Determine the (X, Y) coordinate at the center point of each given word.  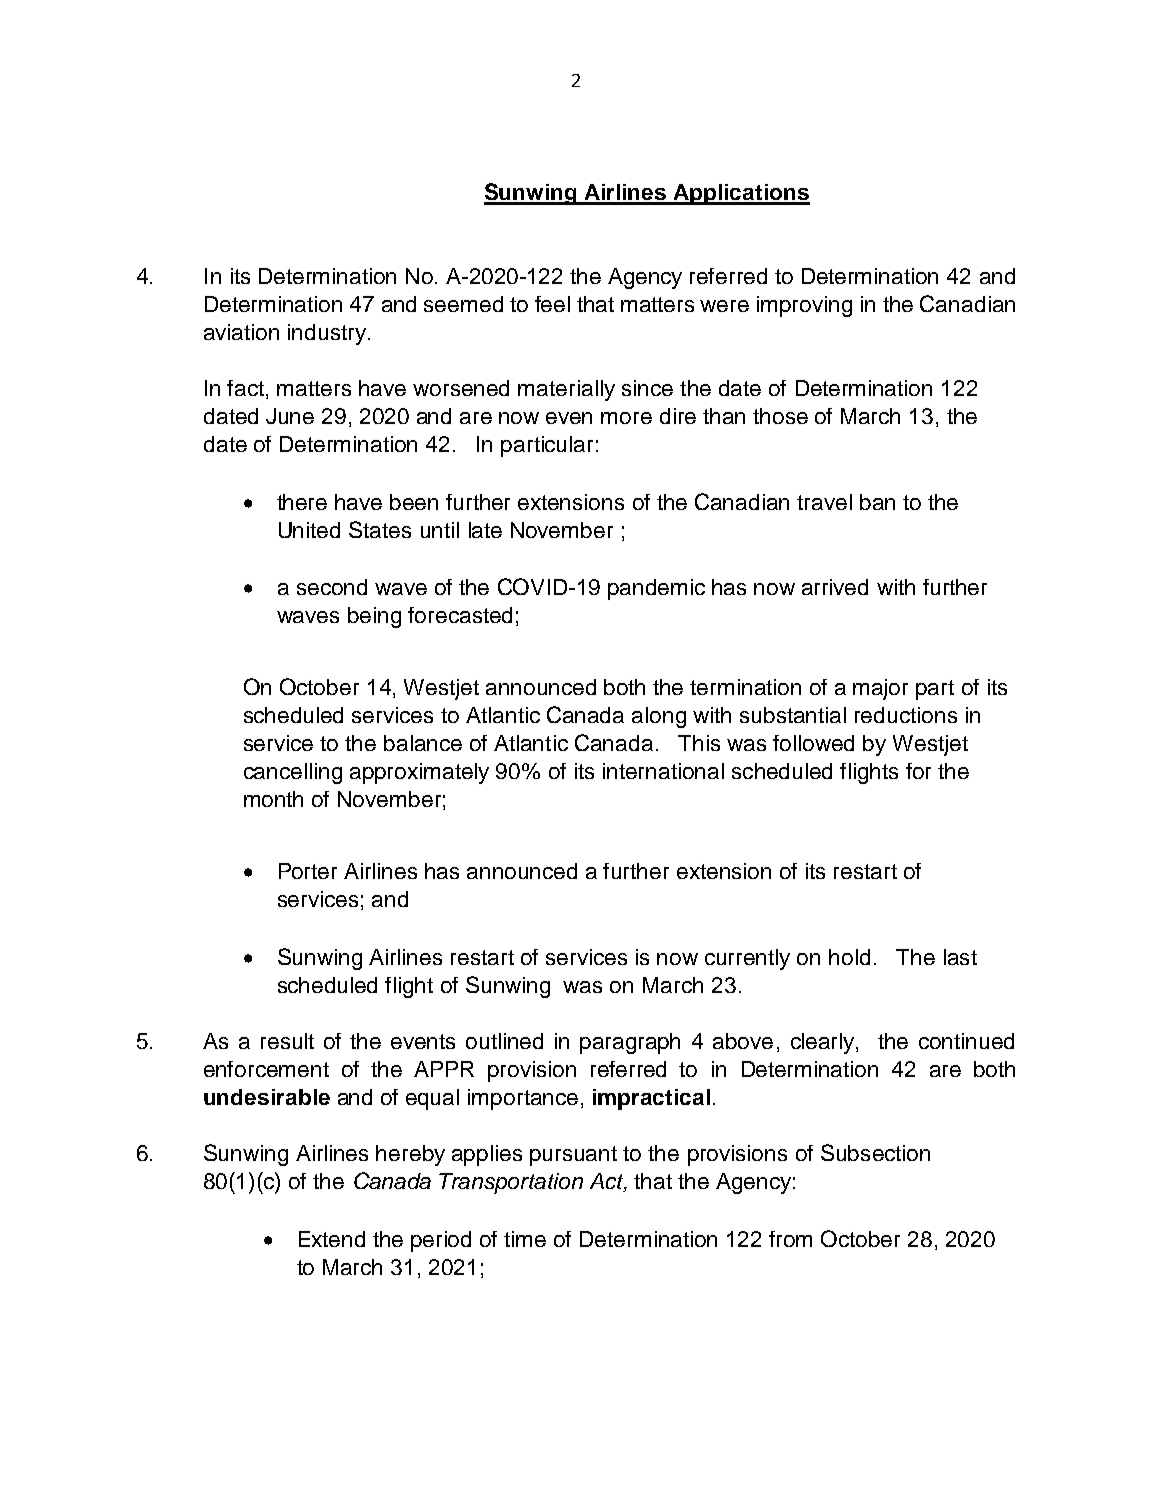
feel (552, 304)
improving (804, 306)
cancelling (293, 773)
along (659, 717)
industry (328, 334)
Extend (332, 1239)
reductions (906, 715)
